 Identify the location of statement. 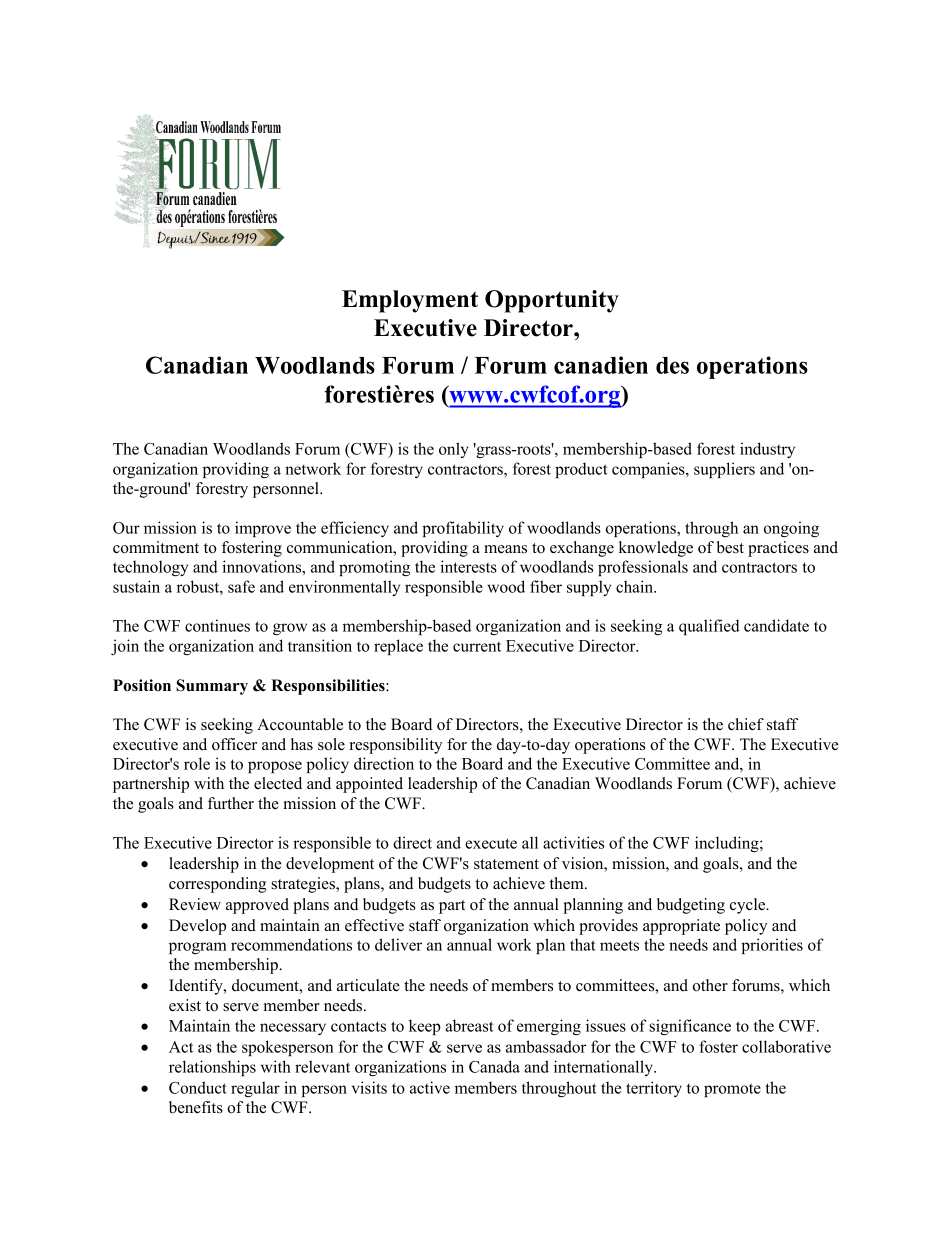
(506, 864).
